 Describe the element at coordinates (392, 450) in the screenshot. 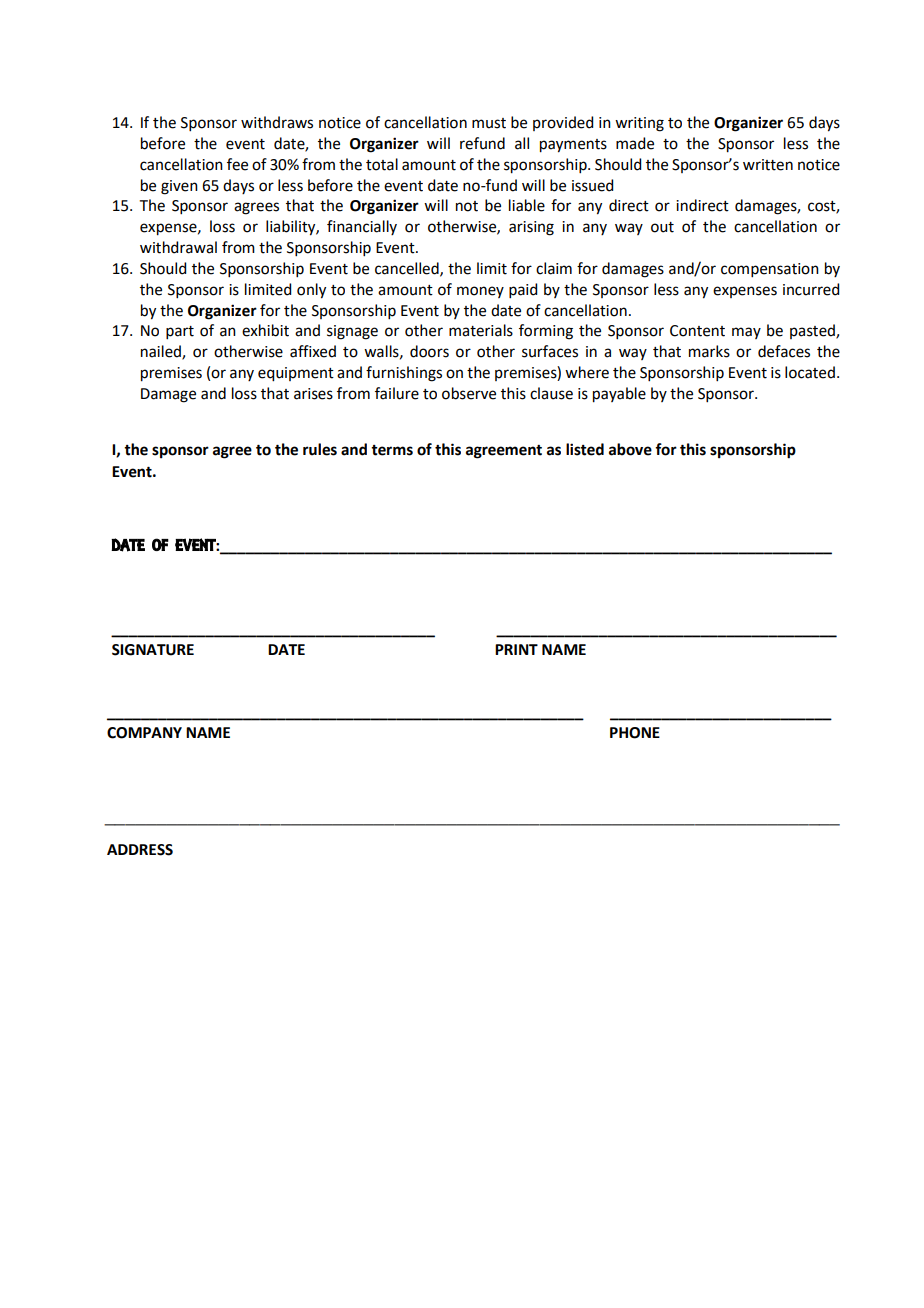

I see `terms` at that location.
